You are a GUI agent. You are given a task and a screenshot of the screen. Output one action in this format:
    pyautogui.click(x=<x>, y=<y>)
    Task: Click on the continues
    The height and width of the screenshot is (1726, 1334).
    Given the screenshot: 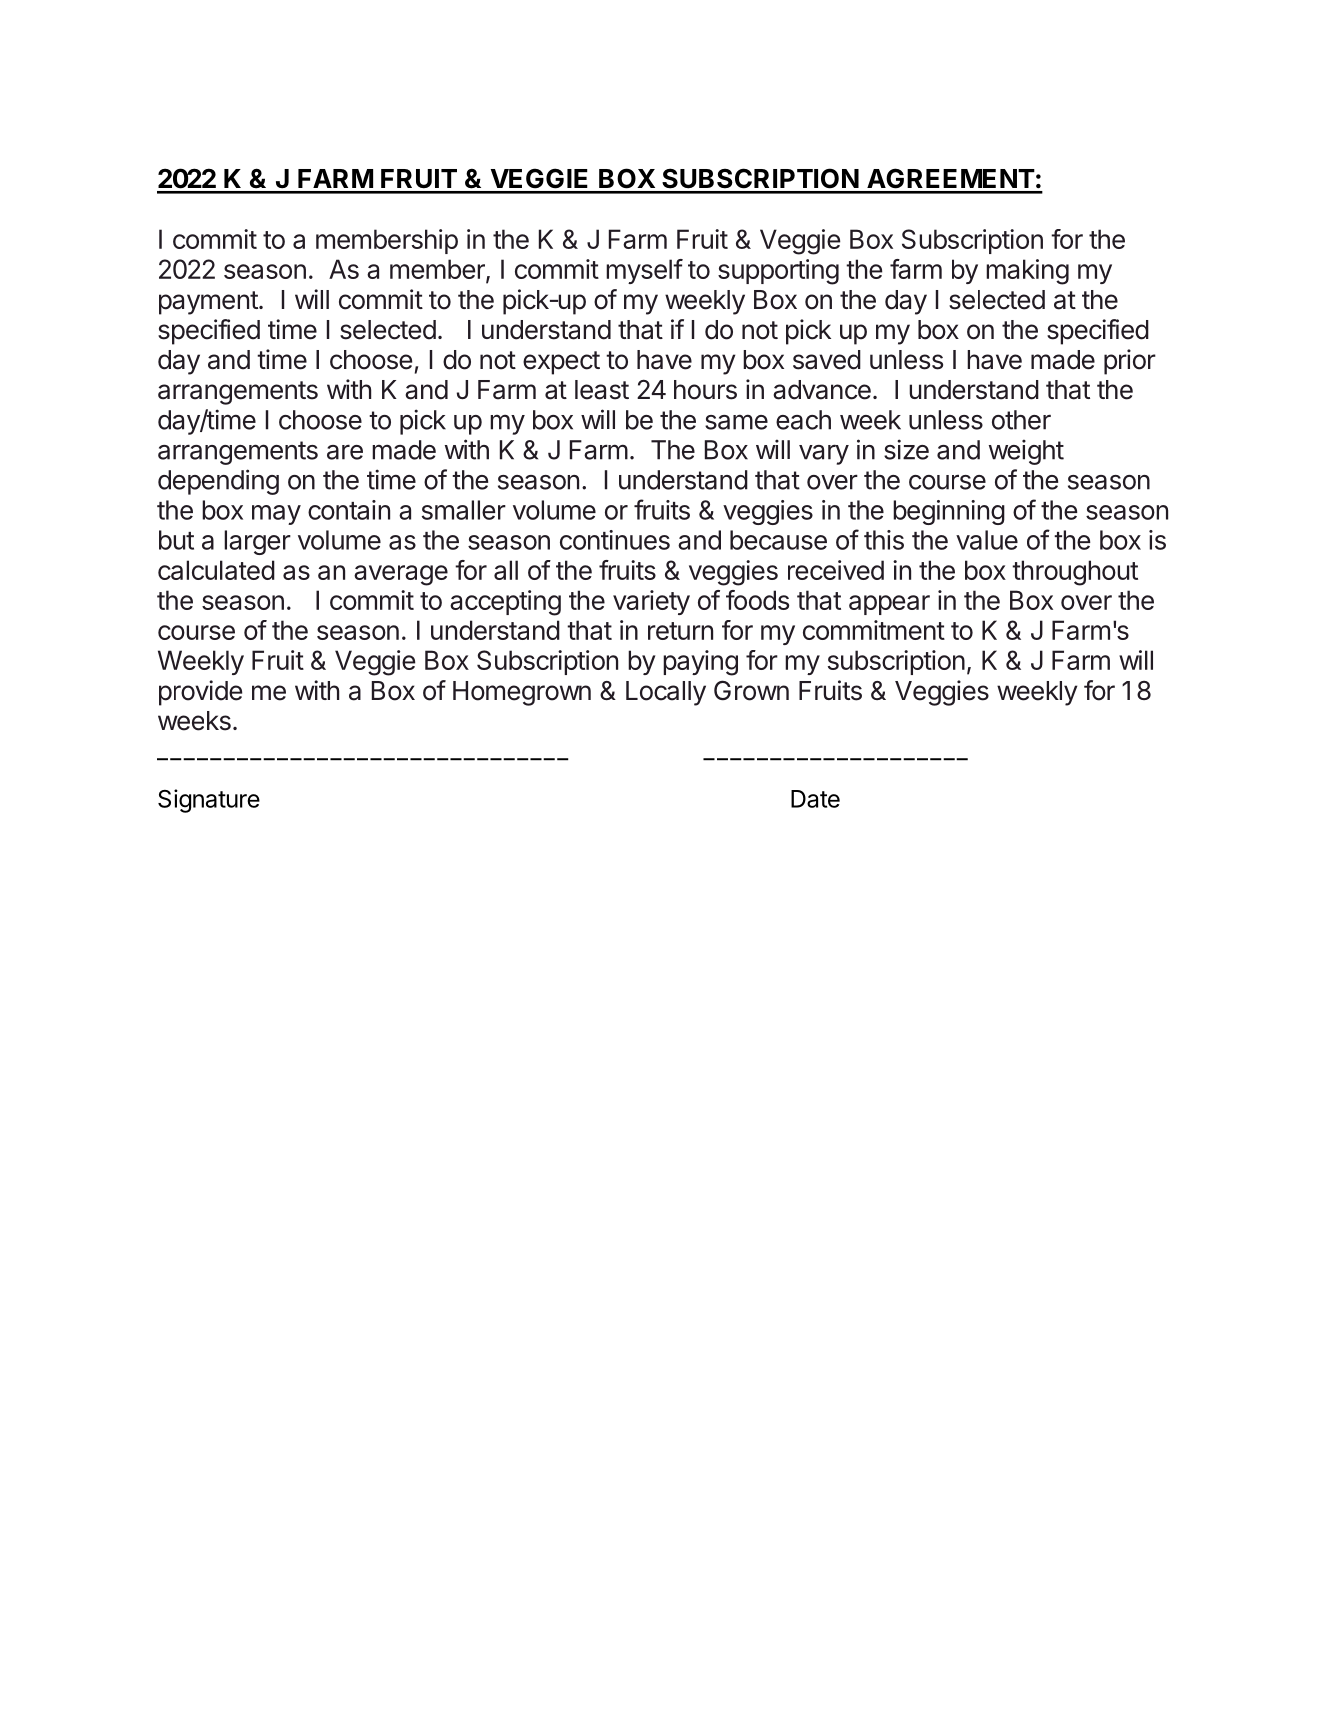 What is the action you would take?
    pyautogui.click(x=615, y=540)
